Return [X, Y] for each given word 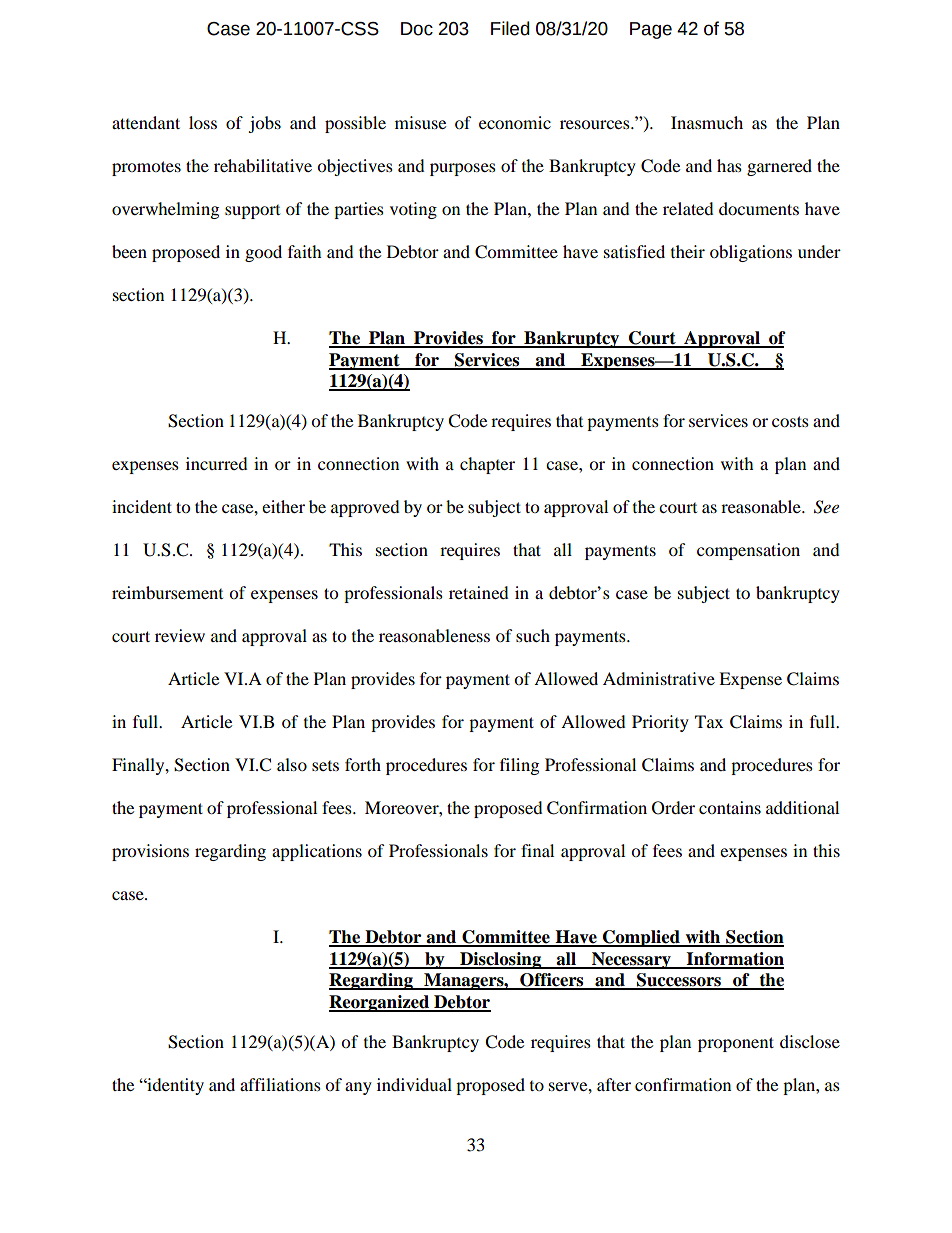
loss [203, 122]
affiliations [280, 1084]
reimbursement [167, 592]
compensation [748, 551]
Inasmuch [707, 122]
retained [479, 592]
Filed [510, 28]
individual [414, 1084]
